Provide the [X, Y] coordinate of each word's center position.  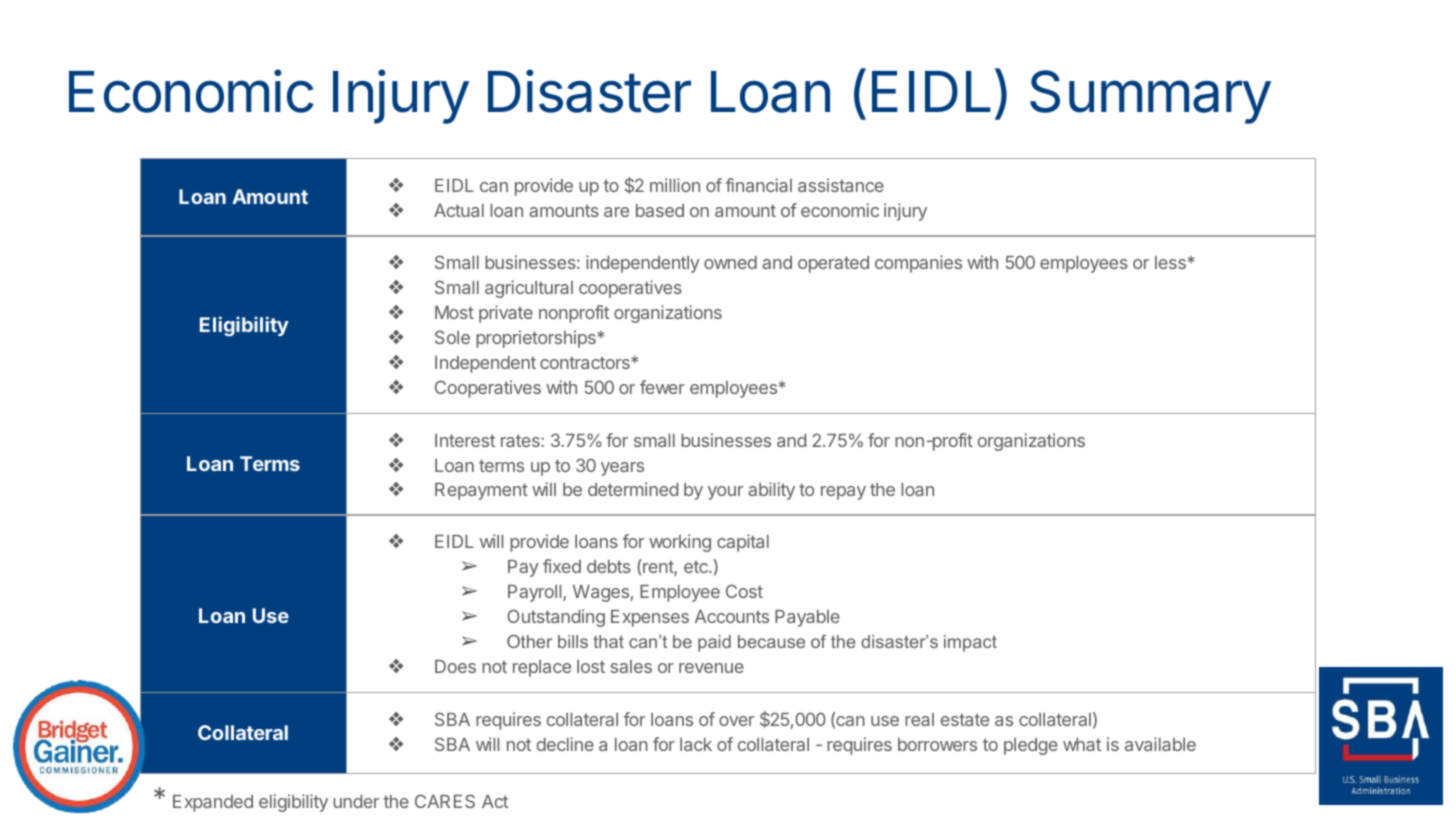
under [356, 801]
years [622, 469]
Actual [459, 210]
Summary [1150, 97]
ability [771, 491]
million [675, 185]
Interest [465, 440]
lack [696, 744]
